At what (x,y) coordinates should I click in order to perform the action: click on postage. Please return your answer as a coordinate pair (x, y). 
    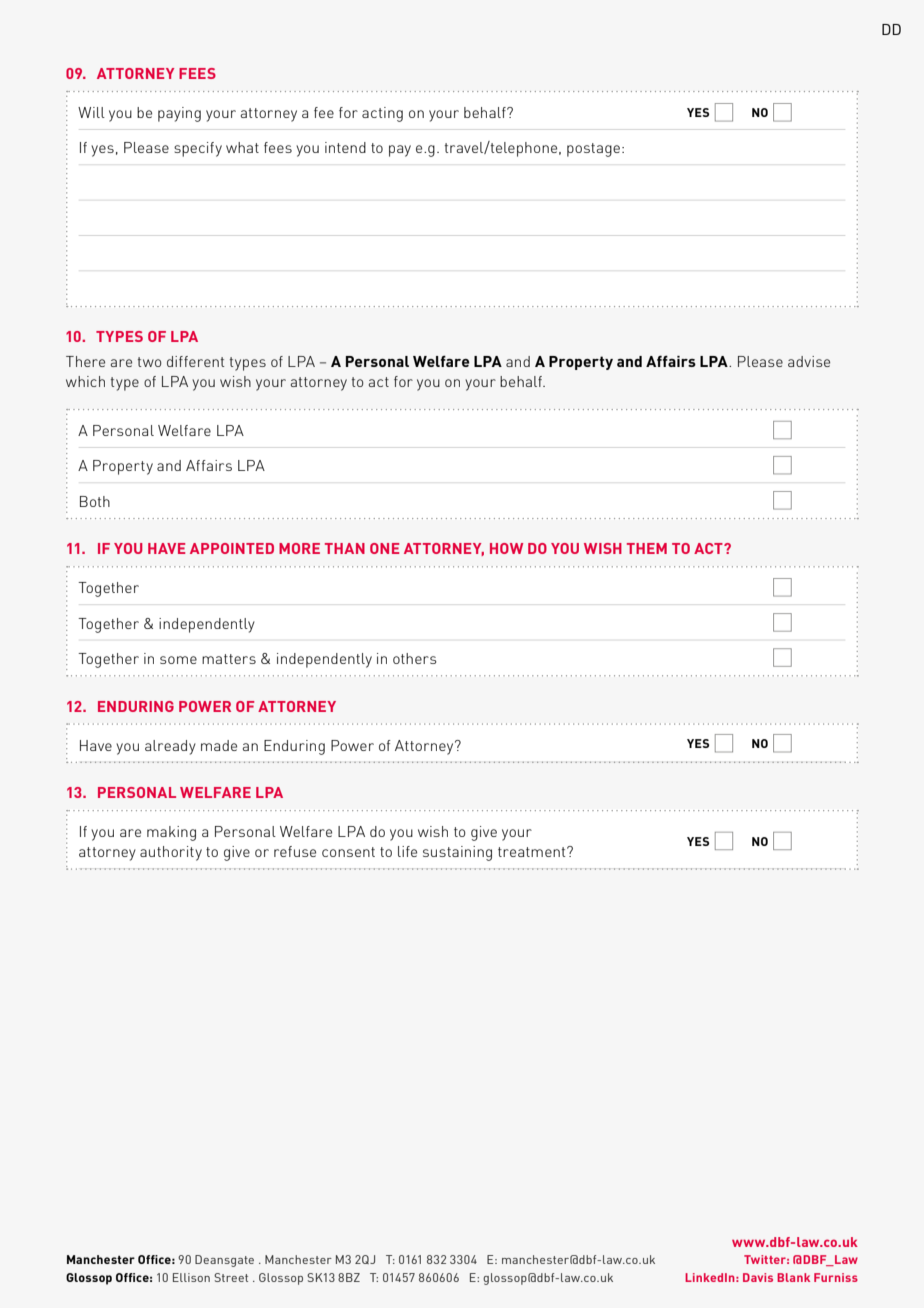
    Looking at the image, I should click on (593, 150).
